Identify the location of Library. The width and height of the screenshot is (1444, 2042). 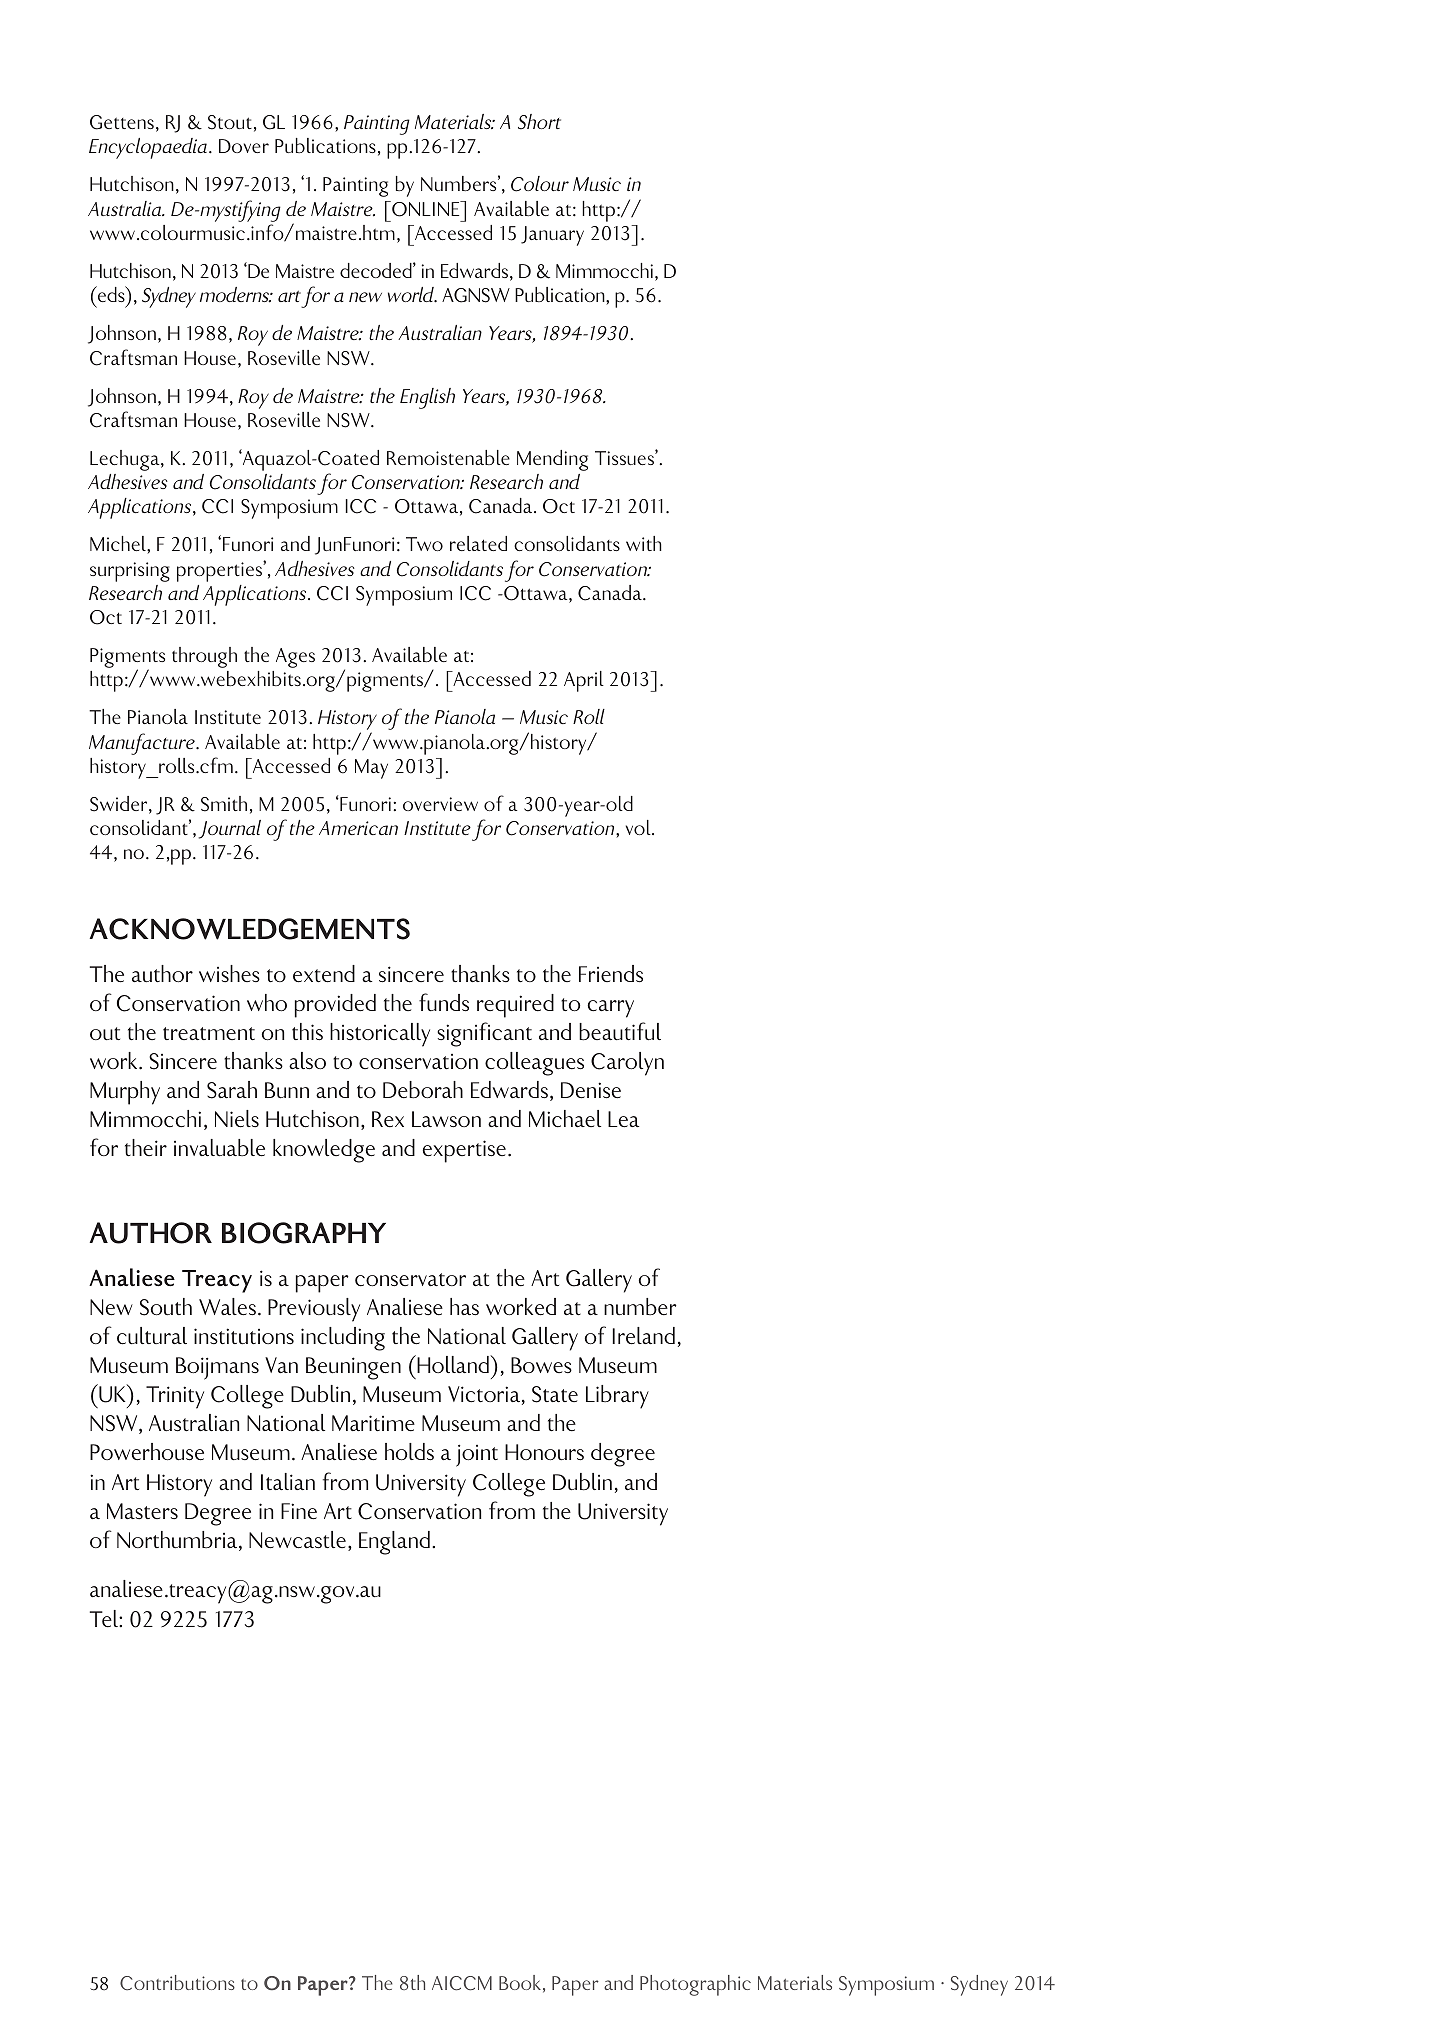
(617, 1397).
